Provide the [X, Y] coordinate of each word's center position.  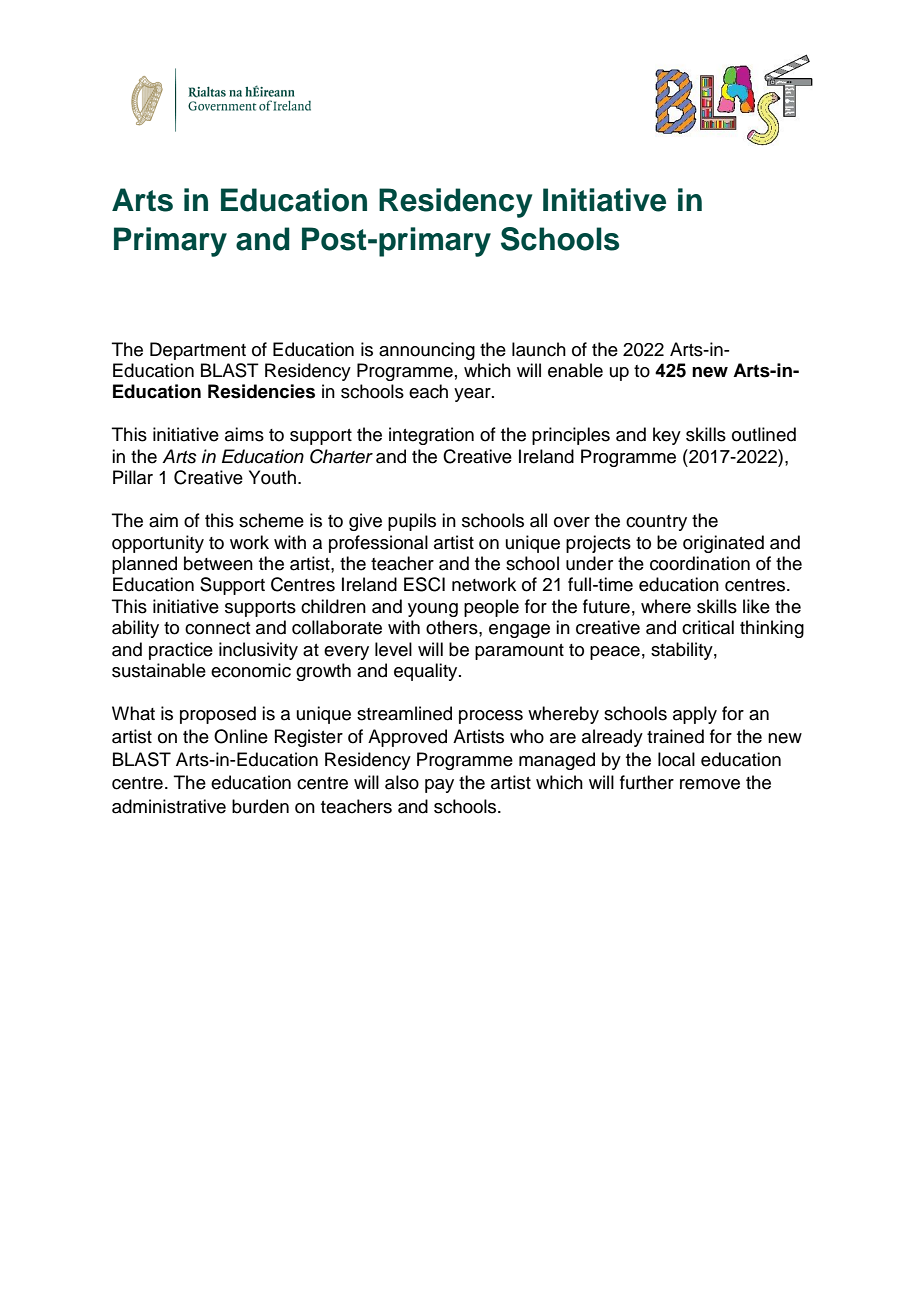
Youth [272, 477]
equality [427, 672]
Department [198, 351]
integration [431, 436]
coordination [700, 563]
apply [695, 715]
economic [251, 670]
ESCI [424, 584]
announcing [427, 351]
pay [439, 786]
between [218, 563]
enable [575, 370]
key [667, 436]
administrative [169, 806]
